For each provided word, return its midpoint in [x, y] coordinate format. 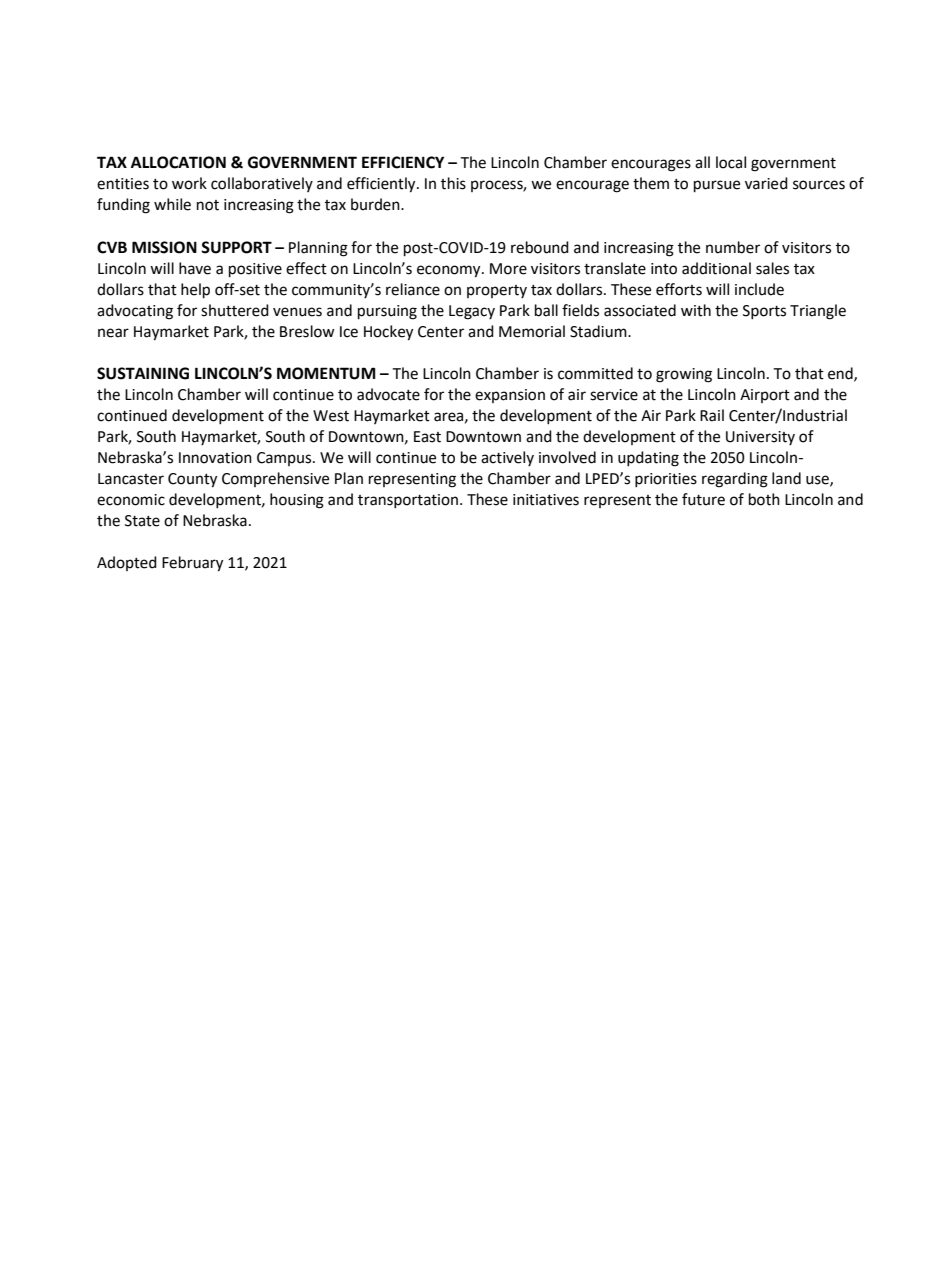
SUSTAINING [143, 373]
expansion [510, 396]
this [453, 183]
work [189, 183]
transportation [409, 501]
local [731, 162]
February [192, 564]
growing [684, 375]
